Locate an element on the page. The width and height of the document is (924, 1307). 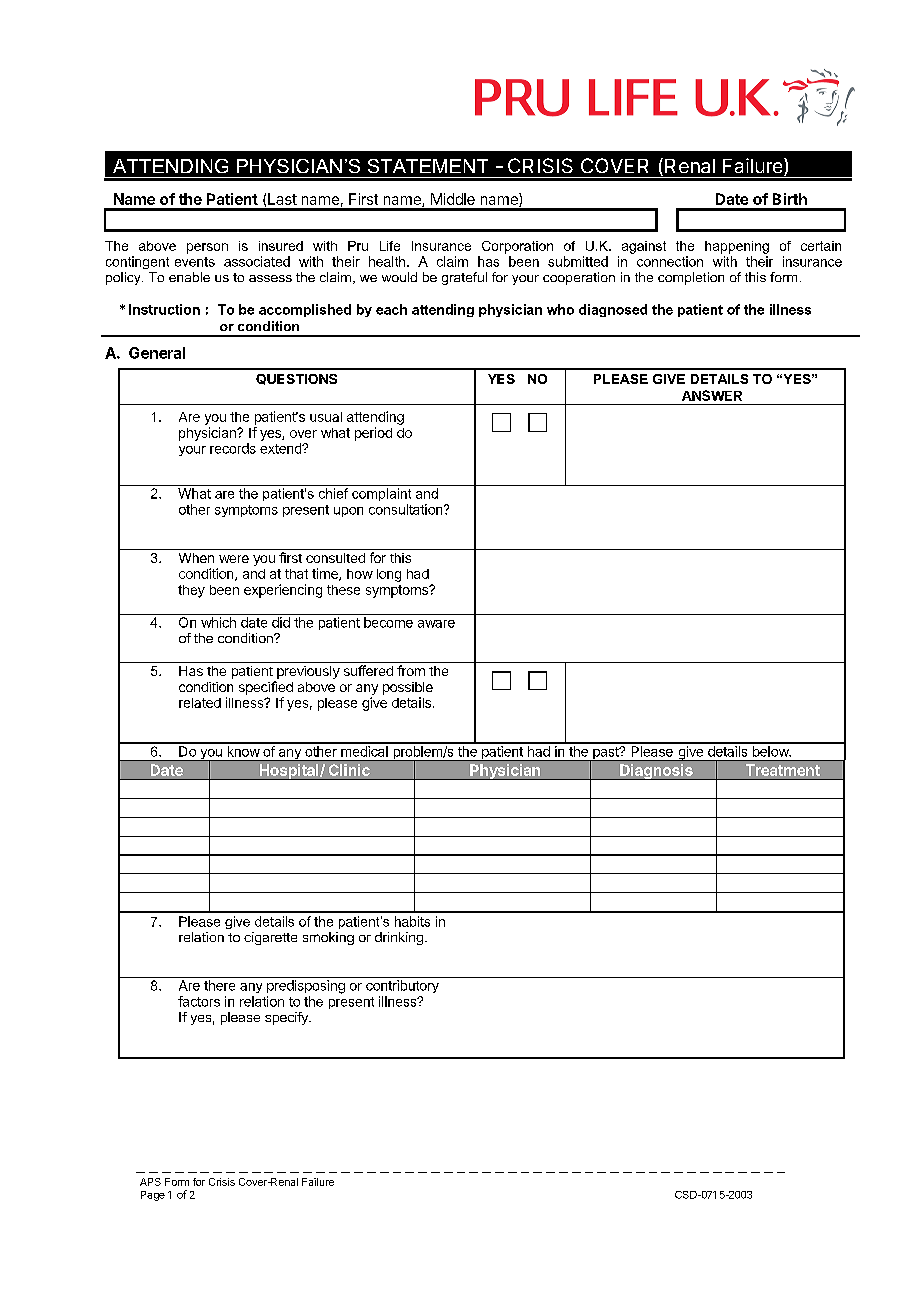
from is located at coordinates (411, 670).
